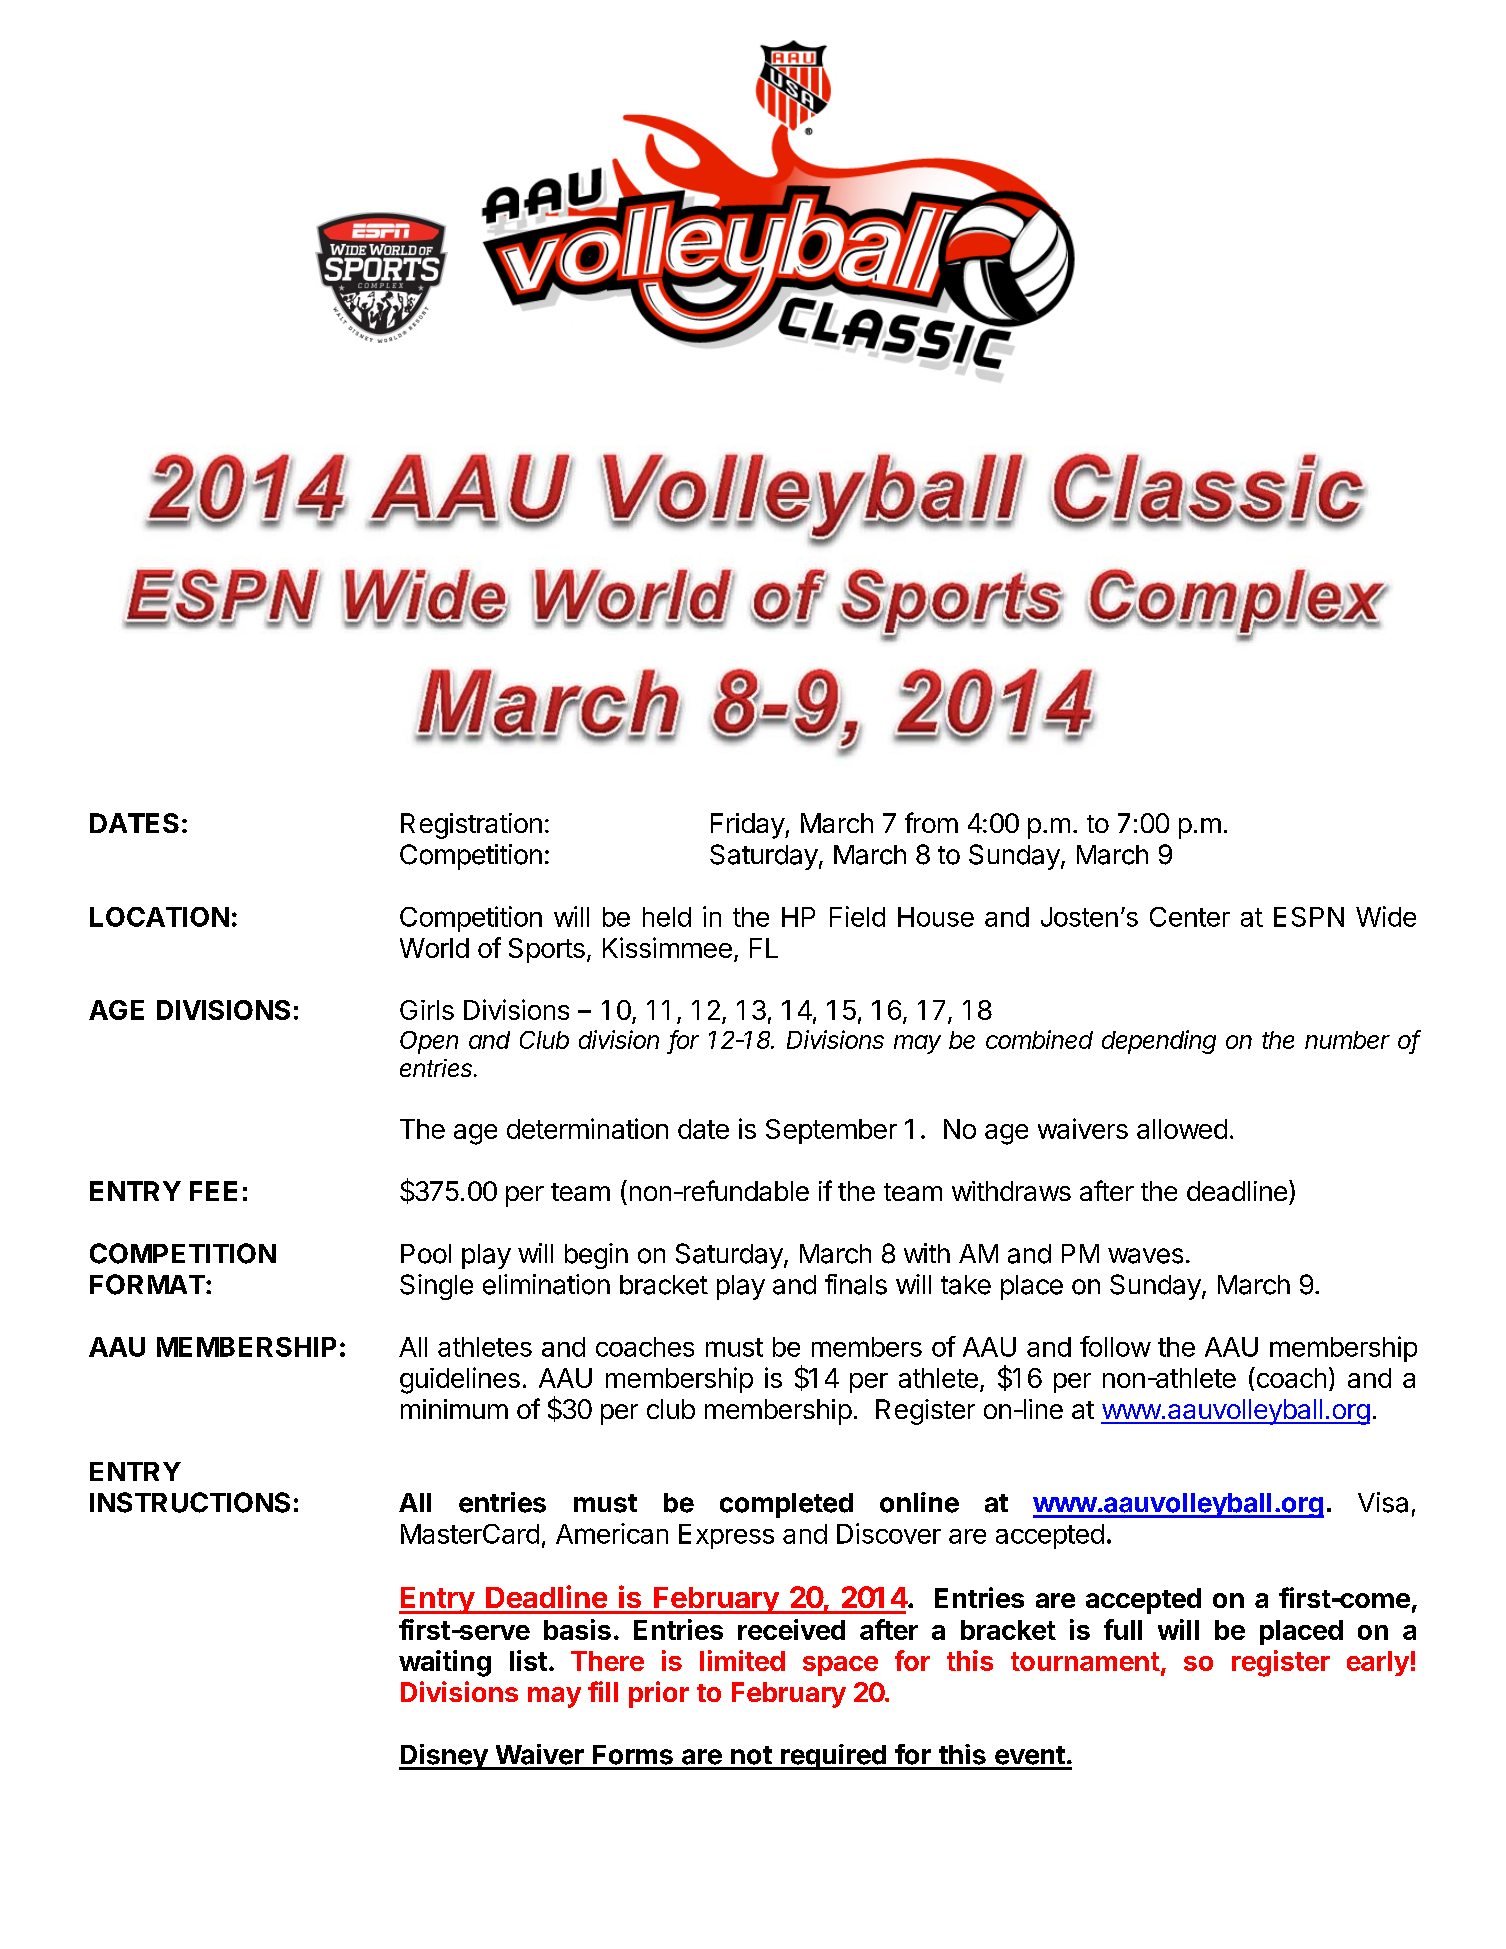  I want to click on depending, so click(1159, 1042).
